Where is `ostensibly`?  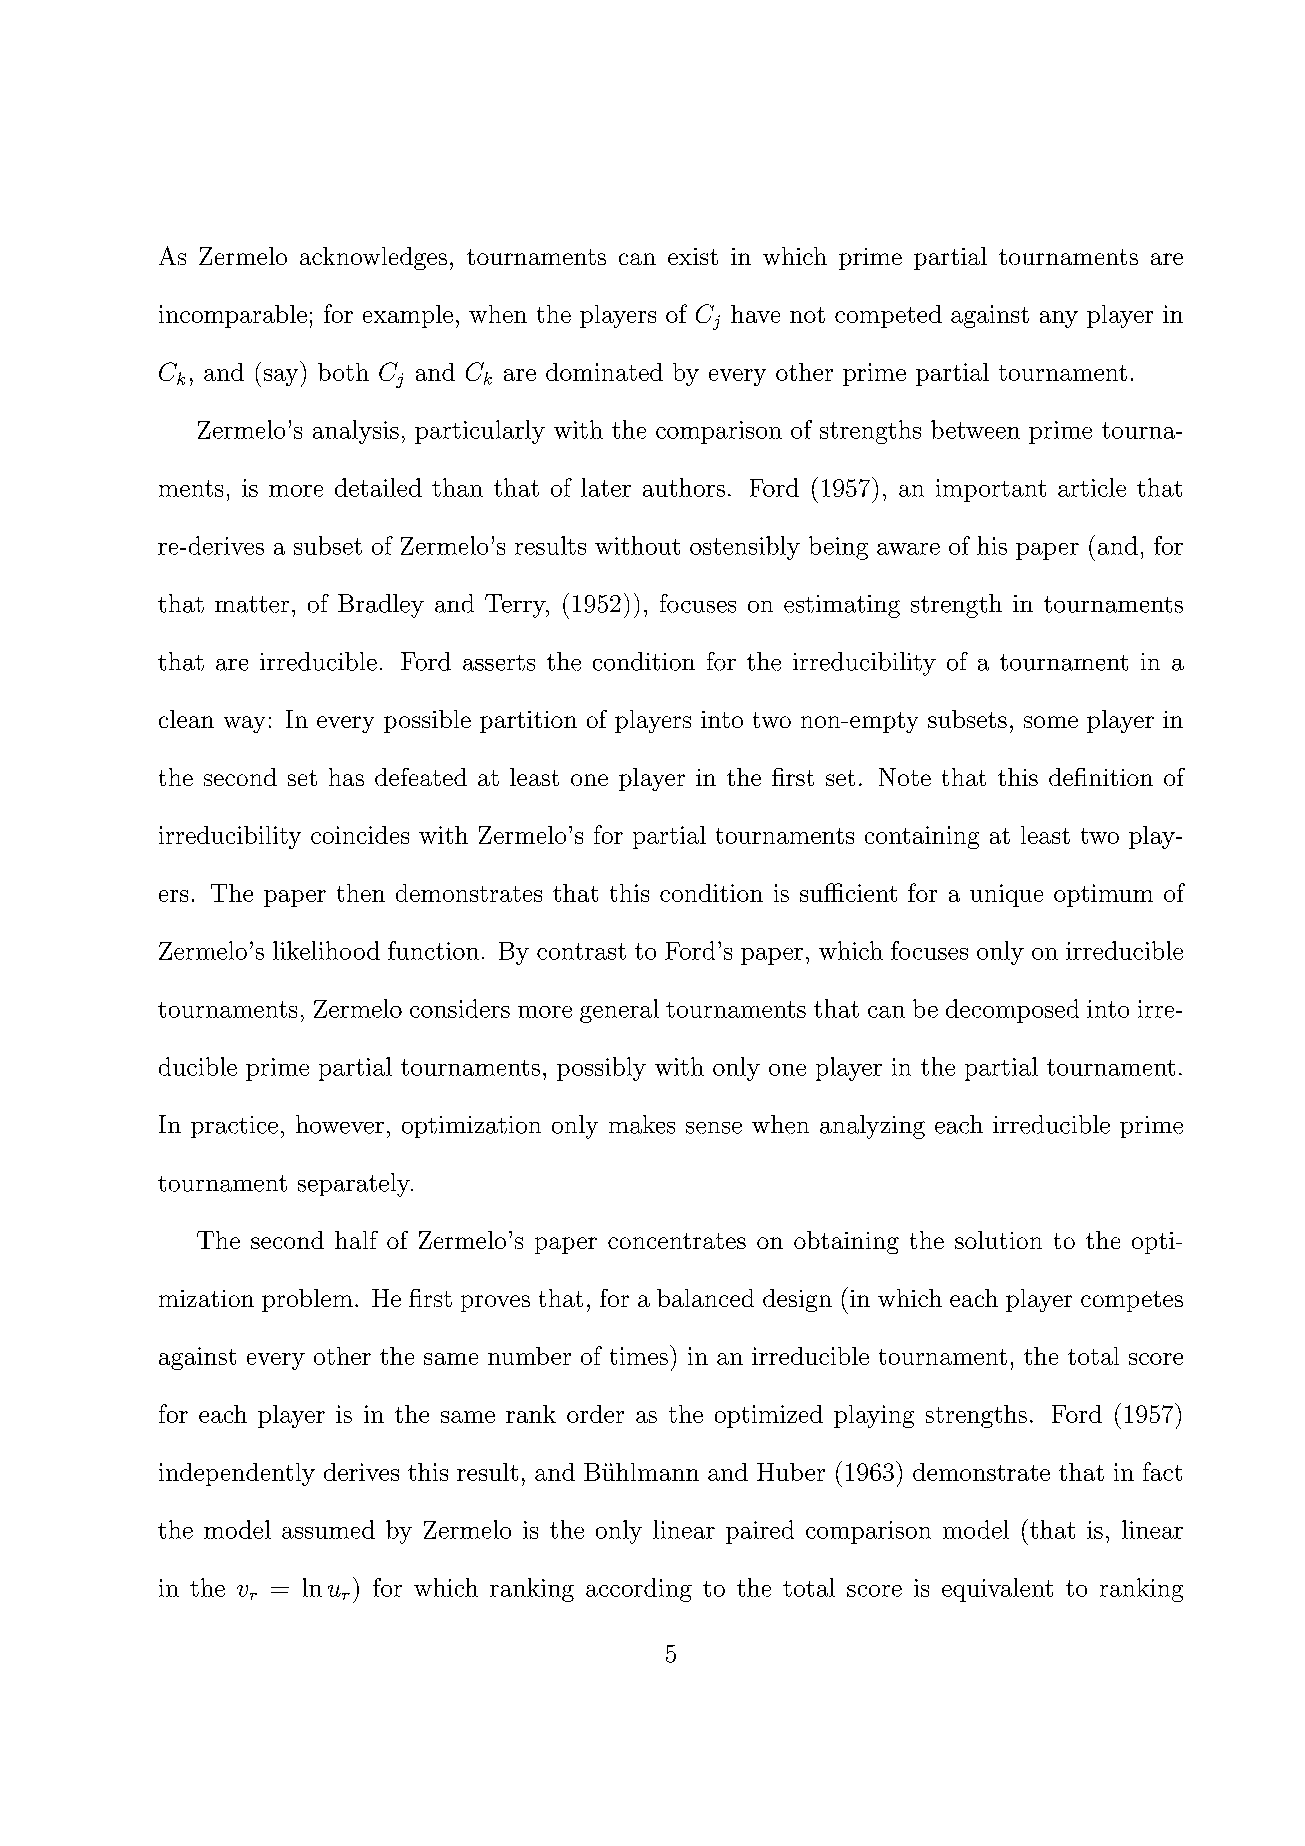
ostensibly is located at coordinates (745, 548).
